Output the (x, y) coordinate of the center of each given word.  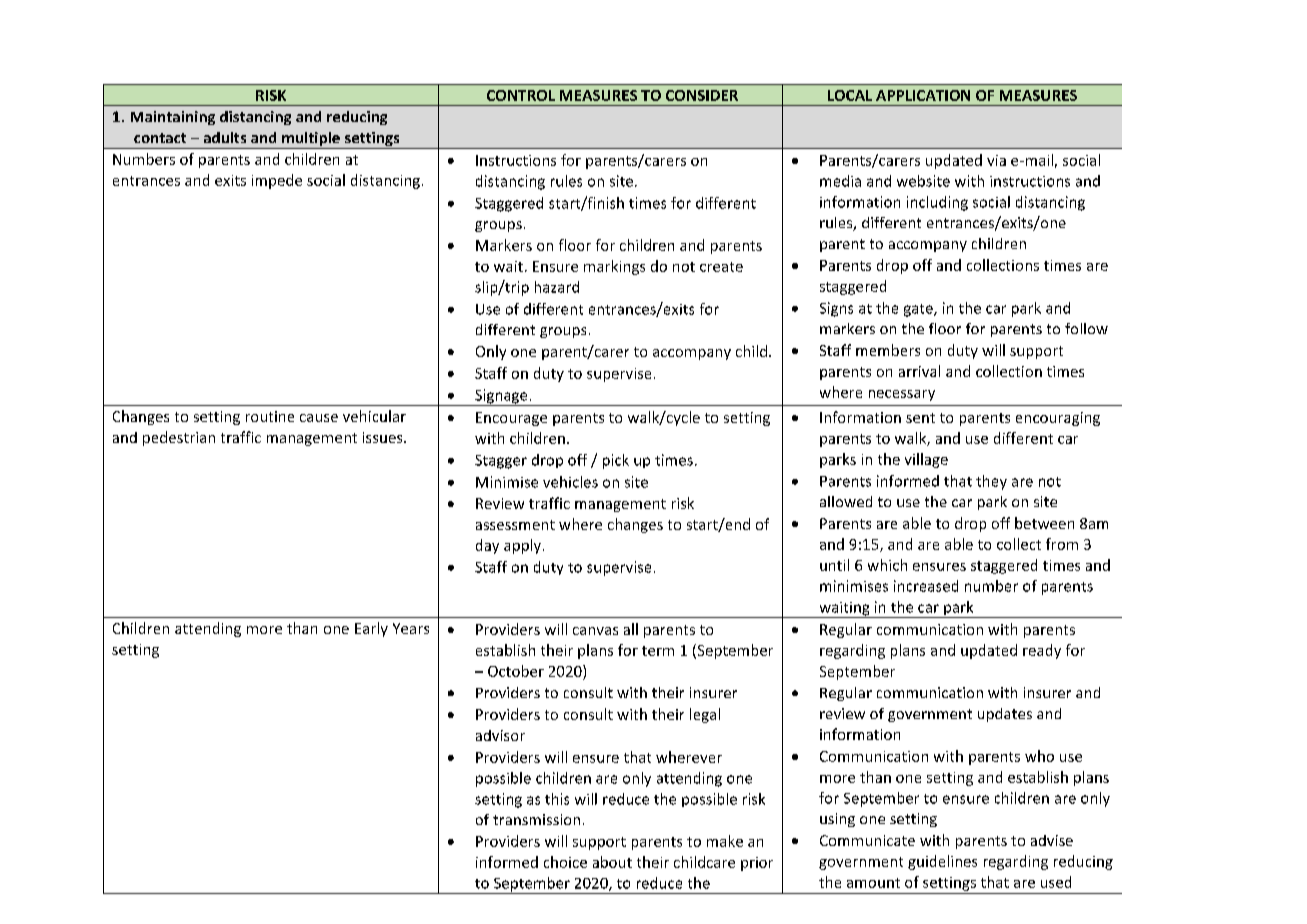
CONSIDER (702, 95)
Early (371, 629)
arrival (919, 371)
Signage (501, 397)
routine (270, 416)
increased (926, 586)
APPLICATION (923, 95)
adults (225, 137)
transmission (536, 819)
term (658, 651)
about (612, 862)
